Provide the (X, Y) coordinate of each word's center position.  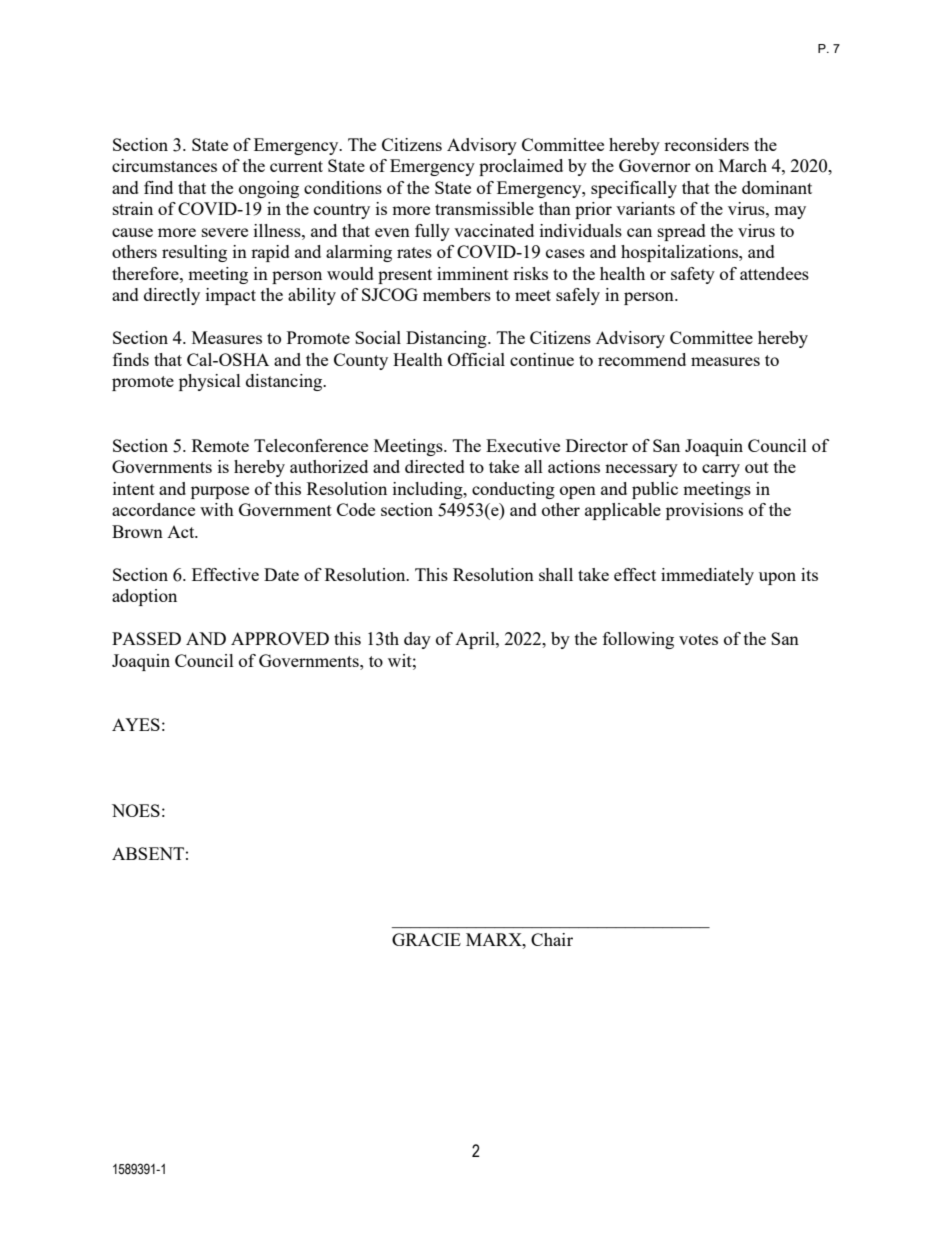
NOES (136, 810)
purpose (220, 492)
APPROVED (280, 638)
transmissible (484, 208)
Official (476, 359)
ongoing (269, 189)
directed (435, 466)
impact (231, 296)
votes (698, 639)
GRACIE (426, 939)
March (743, 165)
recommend (642, 359)
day (417, 640)
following (638, 640)
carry (721, 470)
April (476, 640)
